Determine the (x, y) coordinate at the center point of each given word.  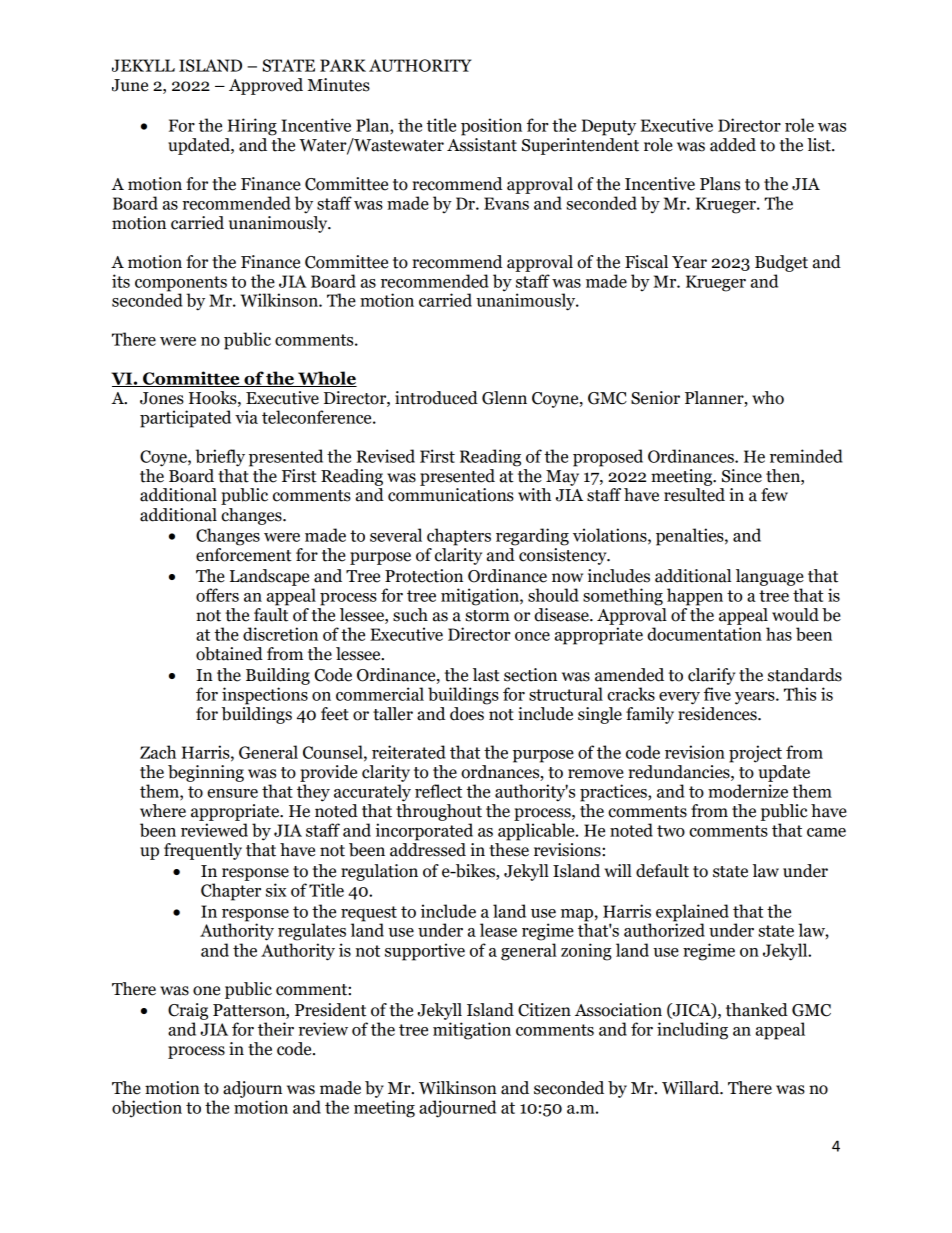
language (770, 577)
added (733, 145)
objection (147, 1109)
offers (217, 595)
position (491, 127)
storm (487, 616)
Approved (266, 86)
